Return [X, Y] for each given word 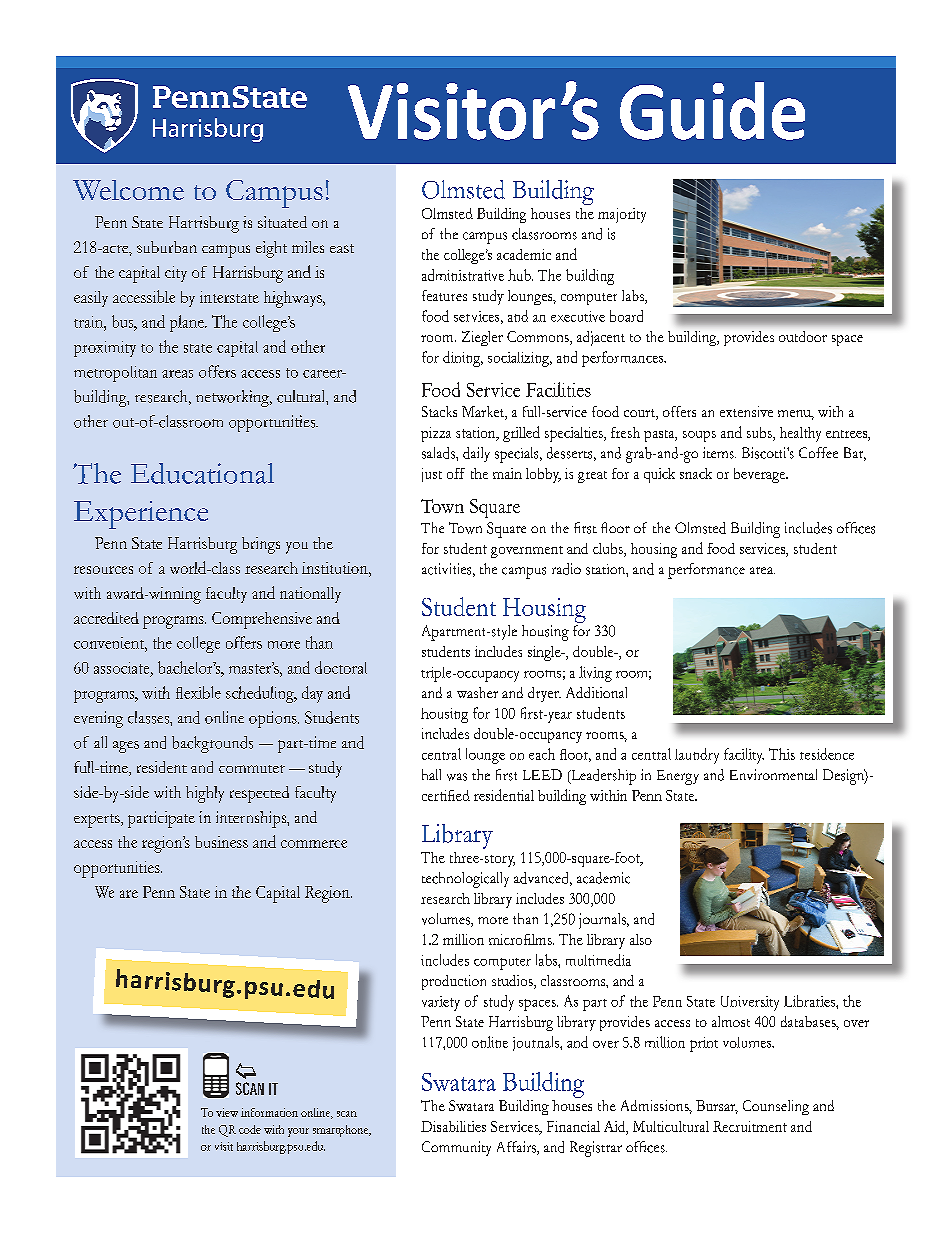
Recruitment [750, 1126]
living [595, 674]
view [227, 1112]
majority [622, 215]
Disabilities [453, 1126]
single [545, 653]
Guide [712, 111]
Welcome [128, 190]
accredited [106, 618]
